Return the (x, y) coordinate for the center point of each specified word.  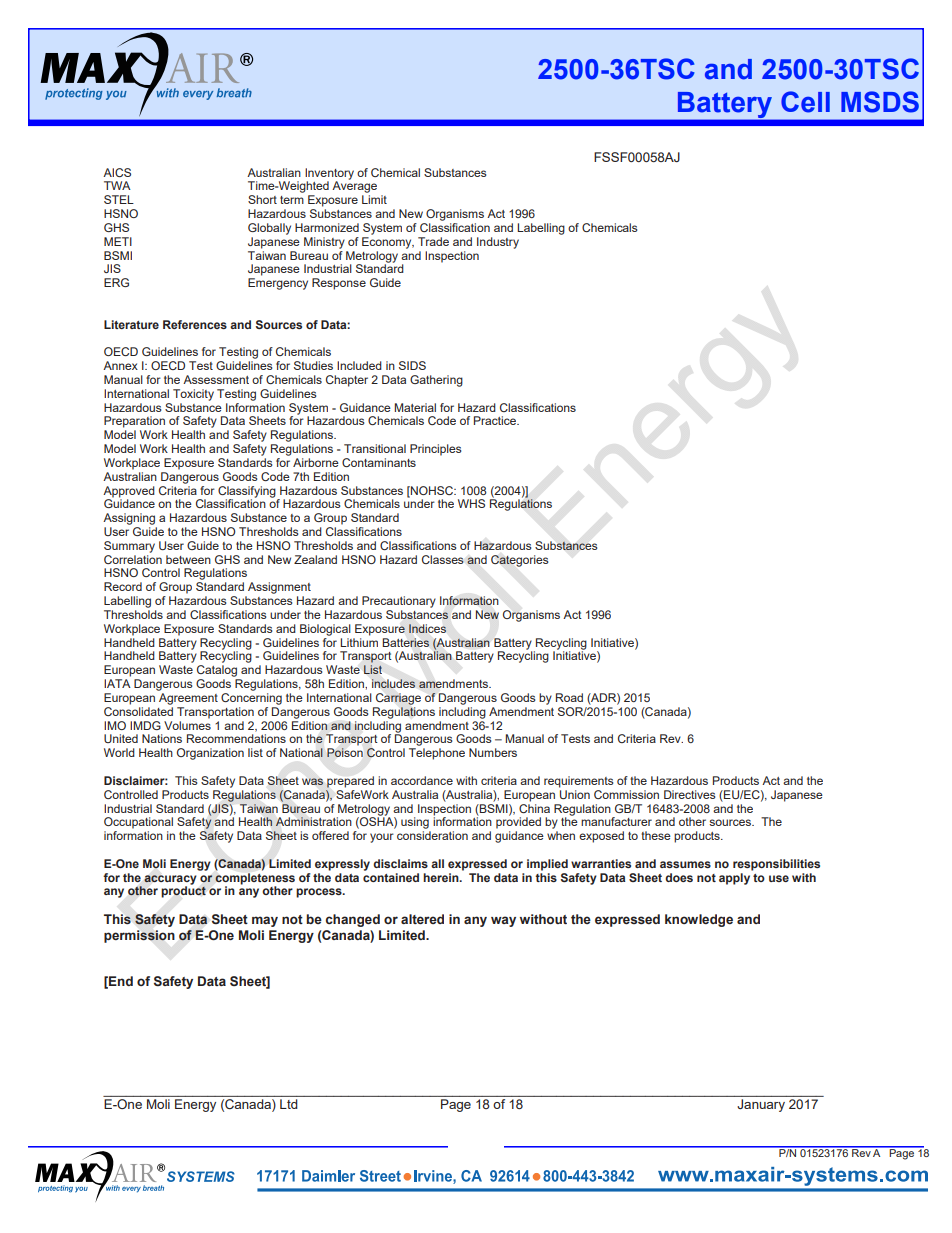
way (503, 921)
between (188, 559)
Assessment (216, 379)
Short (262, 199)
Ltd (288, 1104)
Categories (520, 561)
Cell (805, 102)
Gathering (436, 381)
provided (518, 822)
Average (354, 186)
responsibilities (776, 865)
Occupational (138, 823)
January (761, 1105)
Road (569, 697)
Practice (496, 420)
